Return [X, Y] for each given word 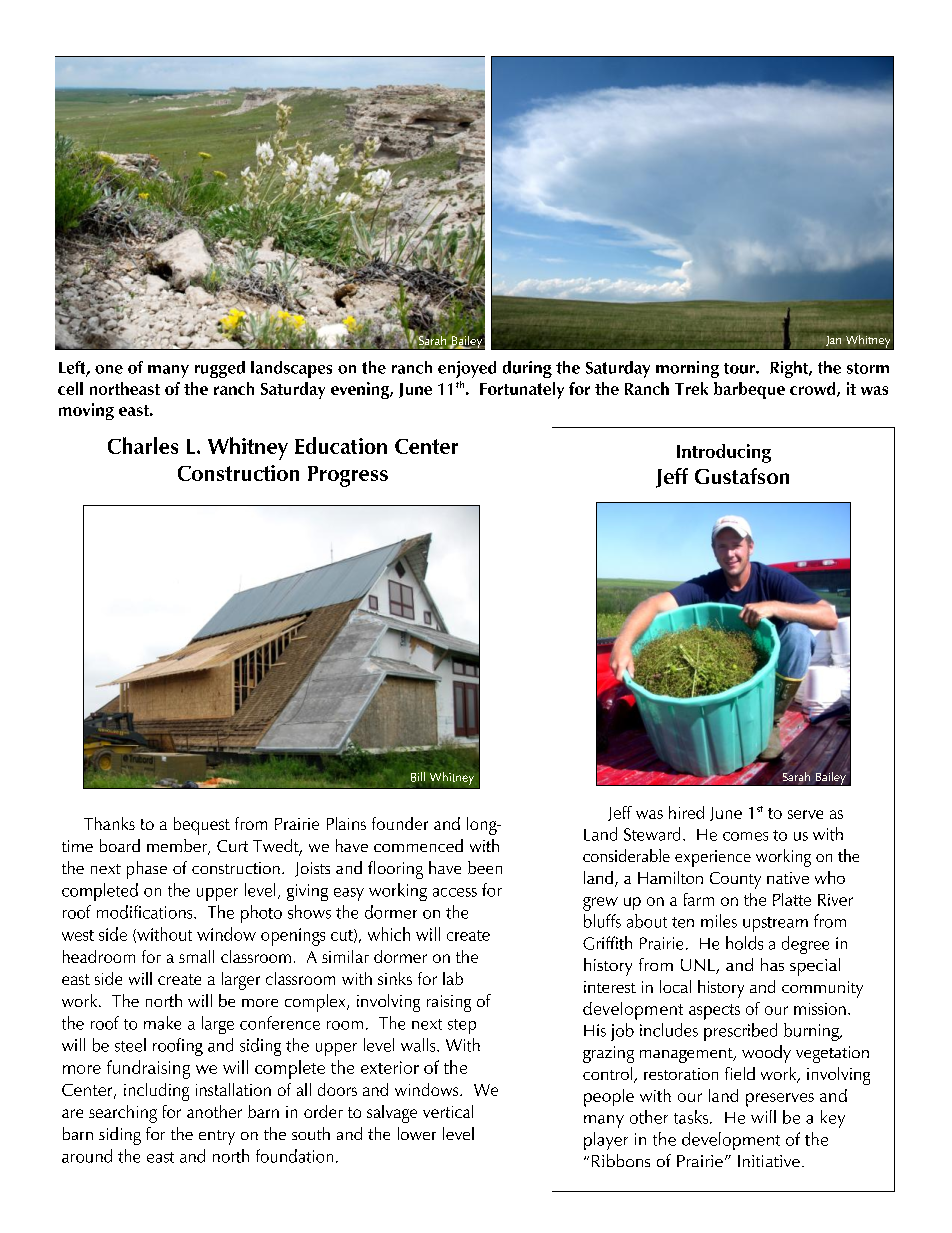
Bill [418, 777]
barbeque [749, 390]
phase [147, 870]
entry [217, 1137]
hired [686, 812]
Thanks [109, 823]
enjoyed [467, 369]
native [788, 878]
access [455, 892]
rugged [220, 369]
